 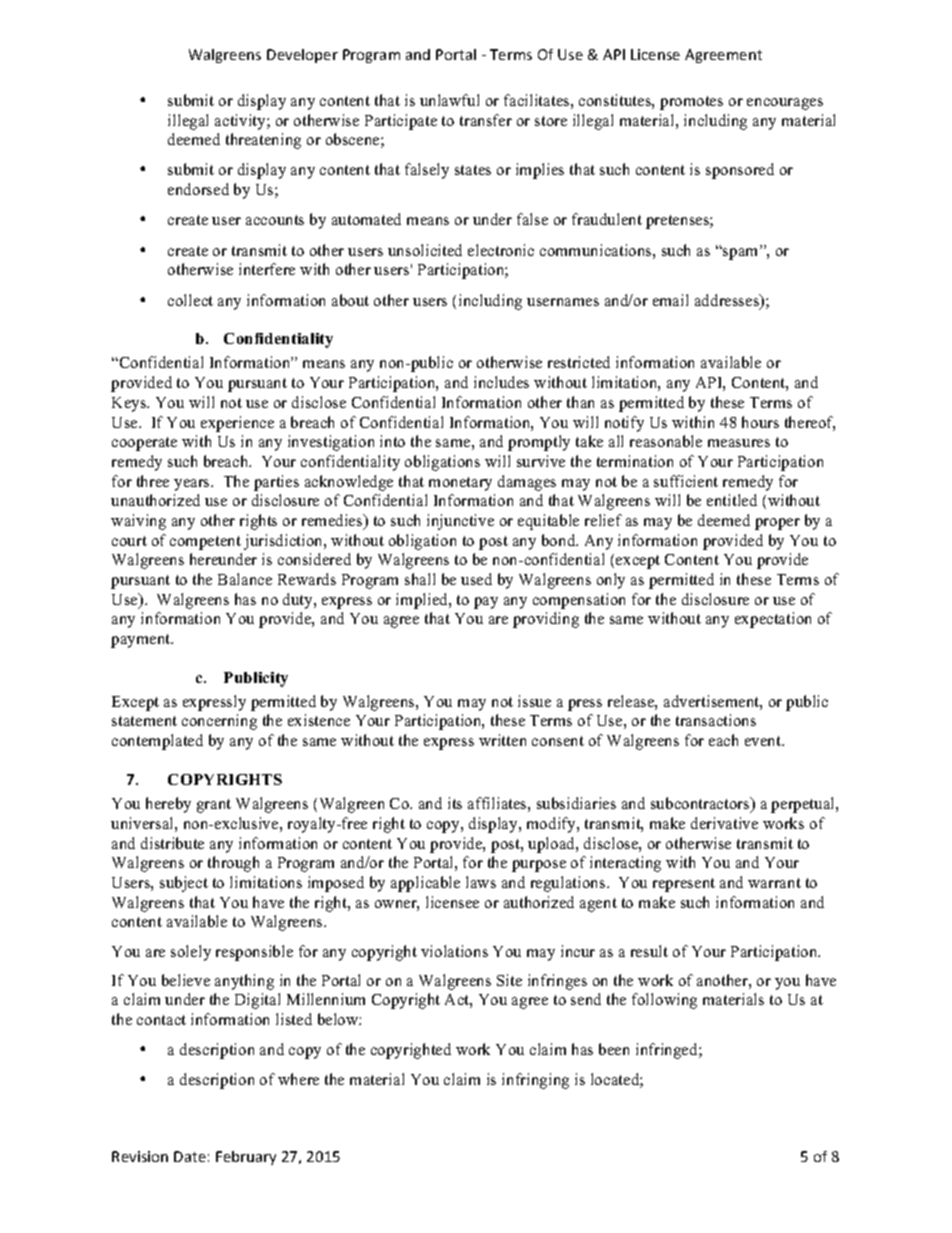 I want to click on contact, so click(x=161, y=1020).
